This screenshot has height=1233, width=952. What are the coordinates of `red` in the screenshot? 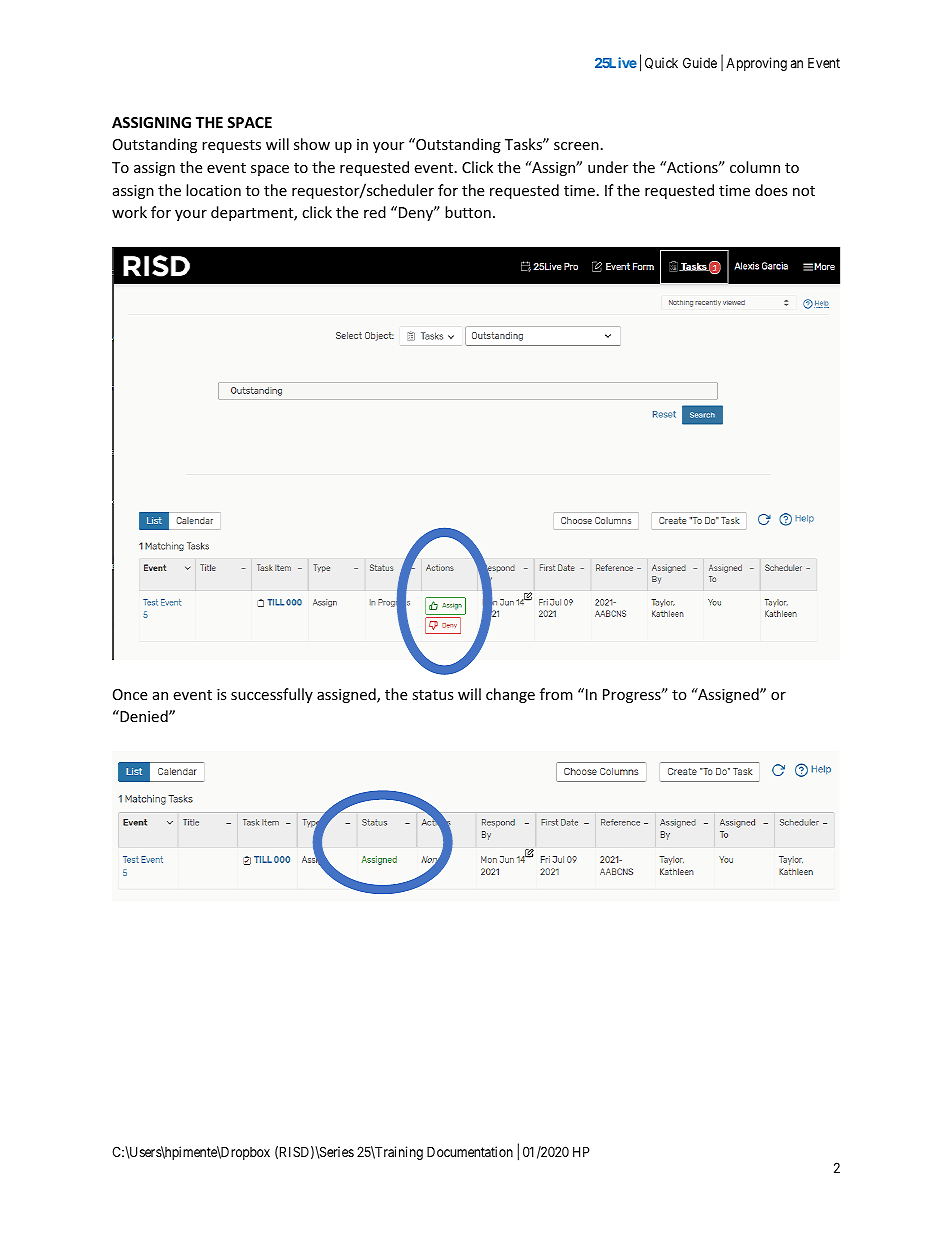 It's located at (375, 212).
